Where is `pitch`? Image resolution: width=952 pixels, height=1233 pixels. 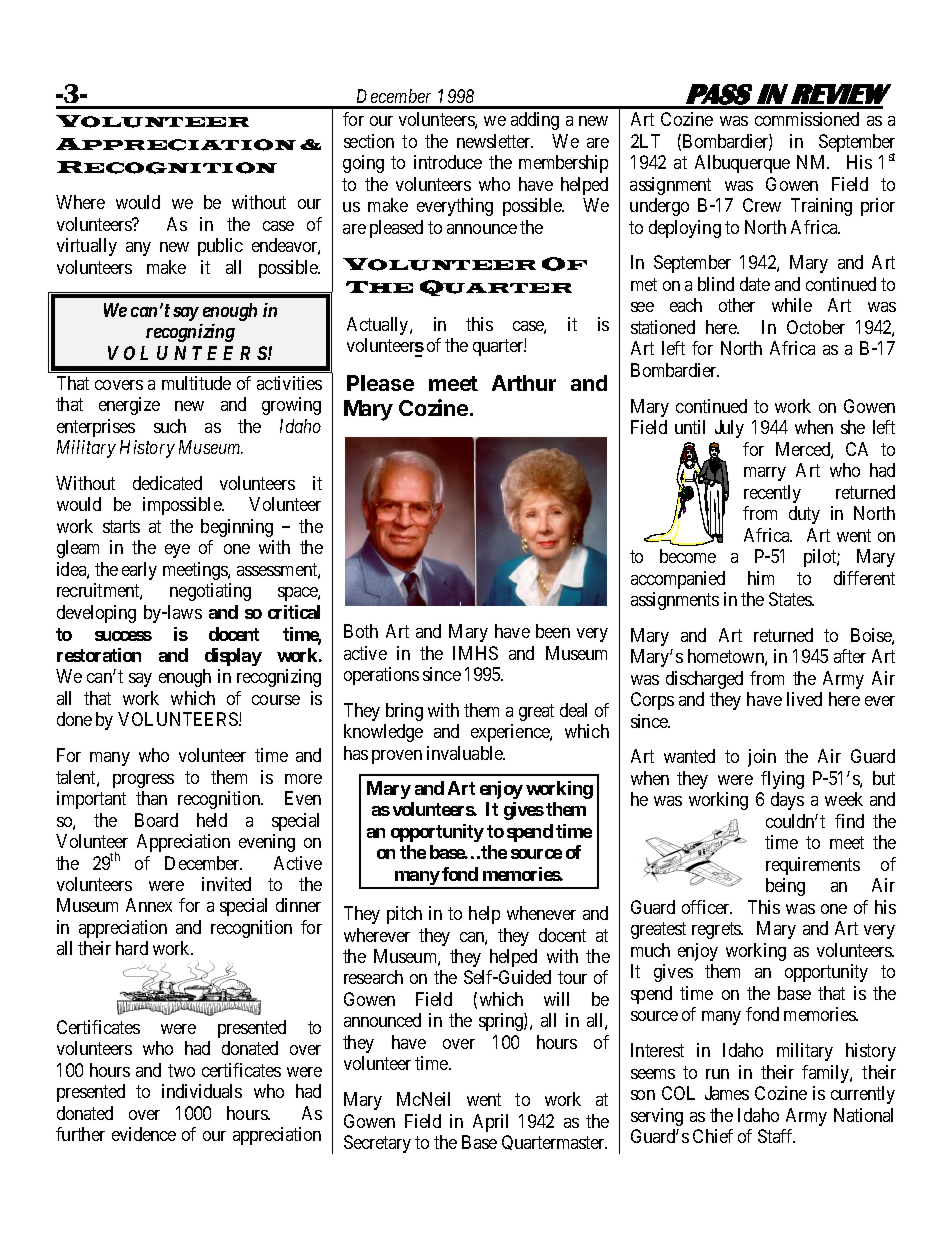
pitch is located at coordinates (404, 915).
